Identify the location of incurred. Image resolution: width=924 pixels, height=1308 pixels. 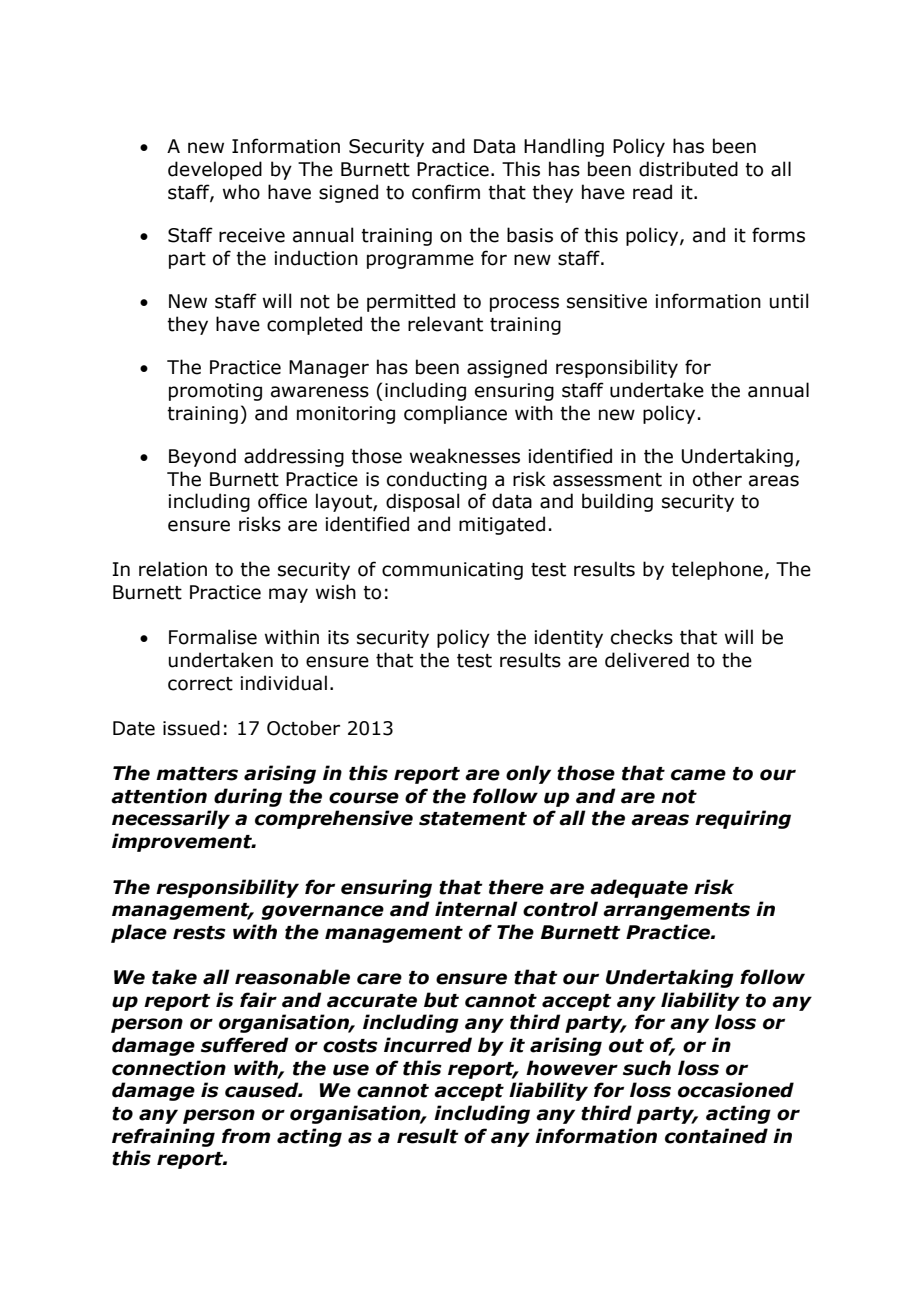
(428, 1045).
